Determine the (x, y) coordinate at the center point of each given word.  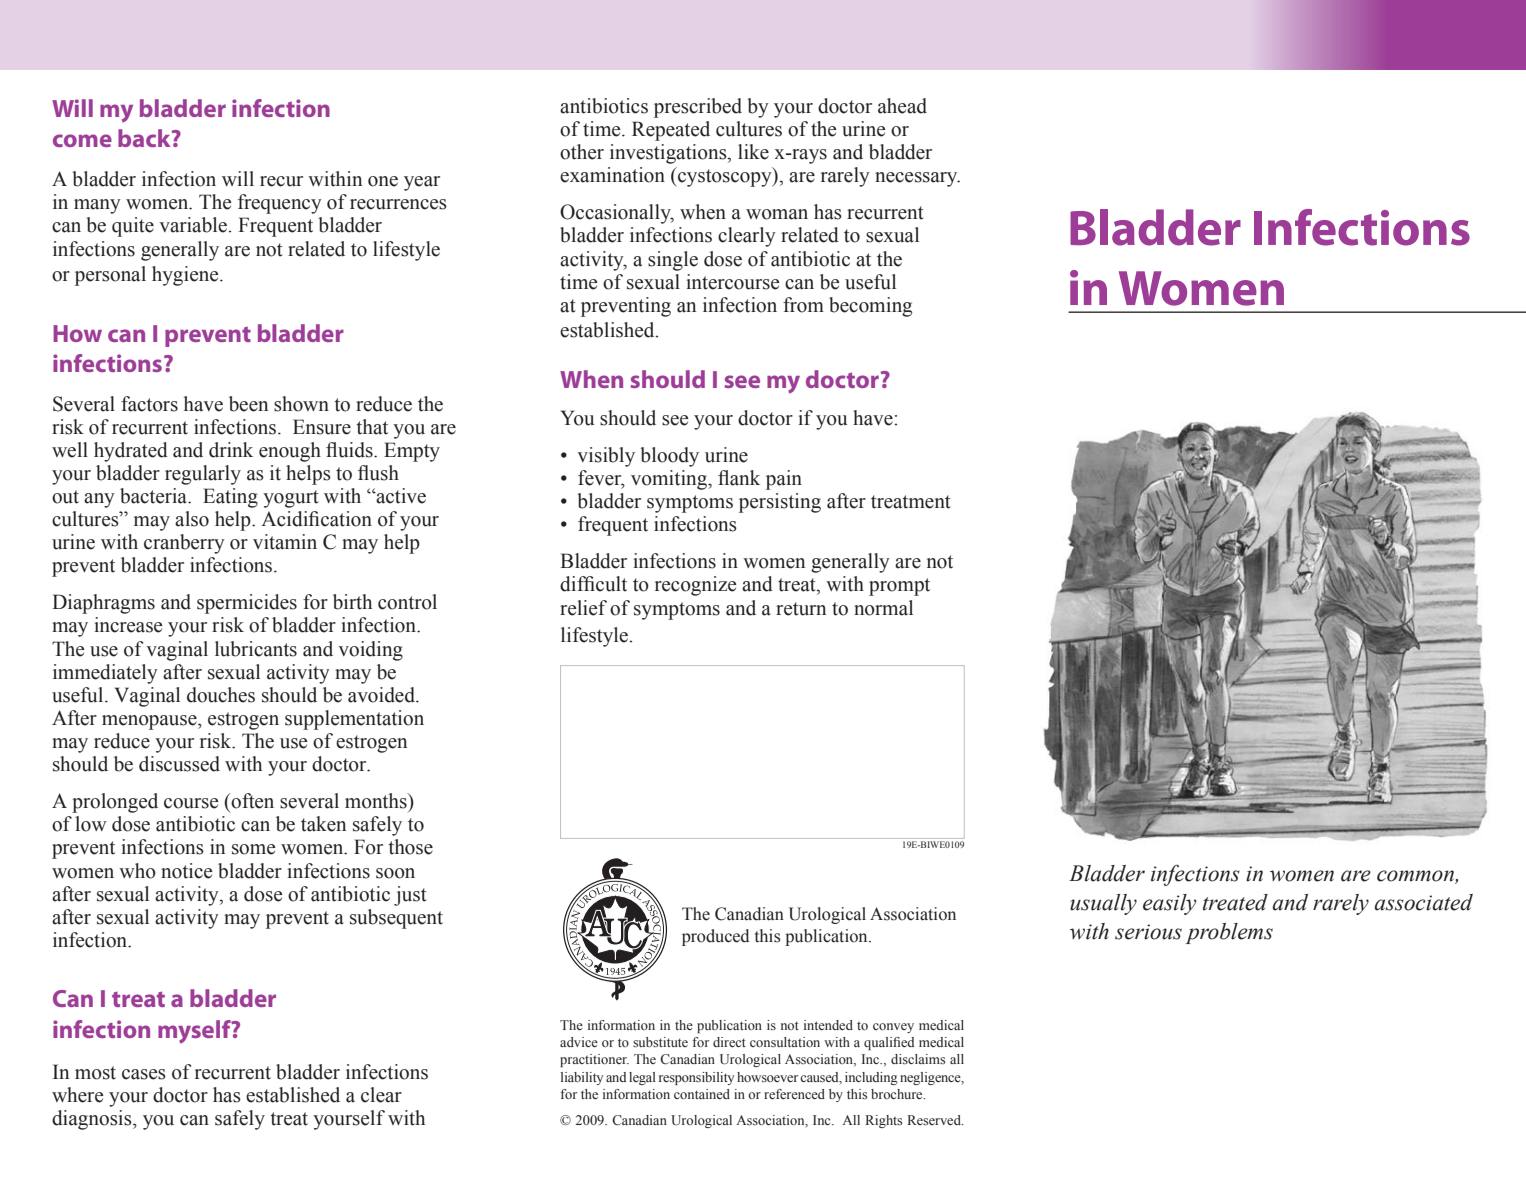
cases (144, 1074)
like (753, 152)
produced (715, 937)
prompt (899, 587)
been (248, 404)
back (145, 138)
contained (702, 1094)
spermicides (247, 604)
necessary (917, 179)
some (254, 849)
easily (1169, 904)
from (803, 305)
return (801, 609)
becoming (870, 307)
